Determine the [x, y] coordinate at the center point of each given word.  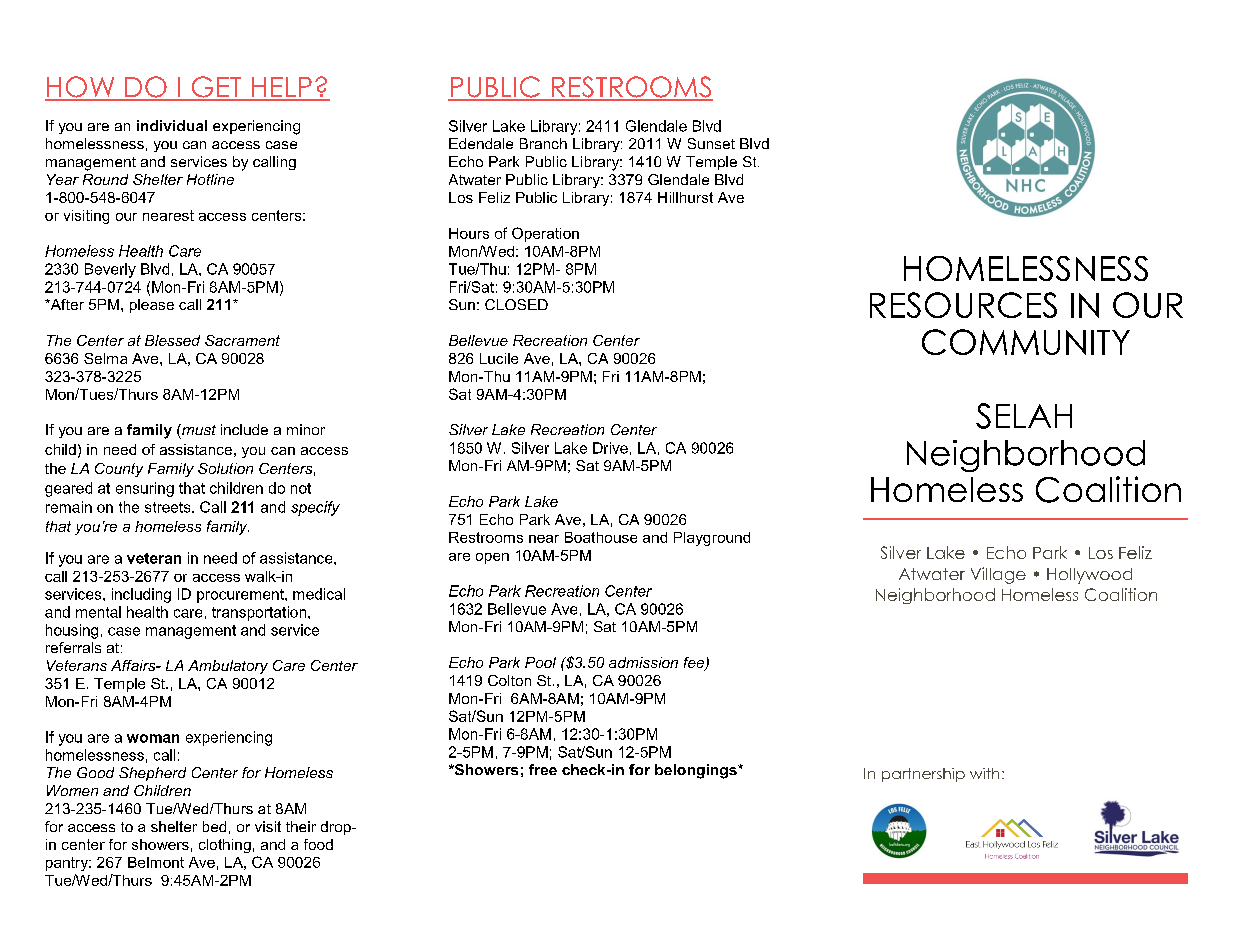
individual [172, 125]
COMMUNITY [1026, 342]
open [492, 558]
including [141, 595]
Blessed [172, 340]
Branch [543, 143]
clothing [225, 846]
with [984, 773]
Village [998, 575]
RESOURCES [963, 305]
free [543, 769]
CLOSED [516, 304]
